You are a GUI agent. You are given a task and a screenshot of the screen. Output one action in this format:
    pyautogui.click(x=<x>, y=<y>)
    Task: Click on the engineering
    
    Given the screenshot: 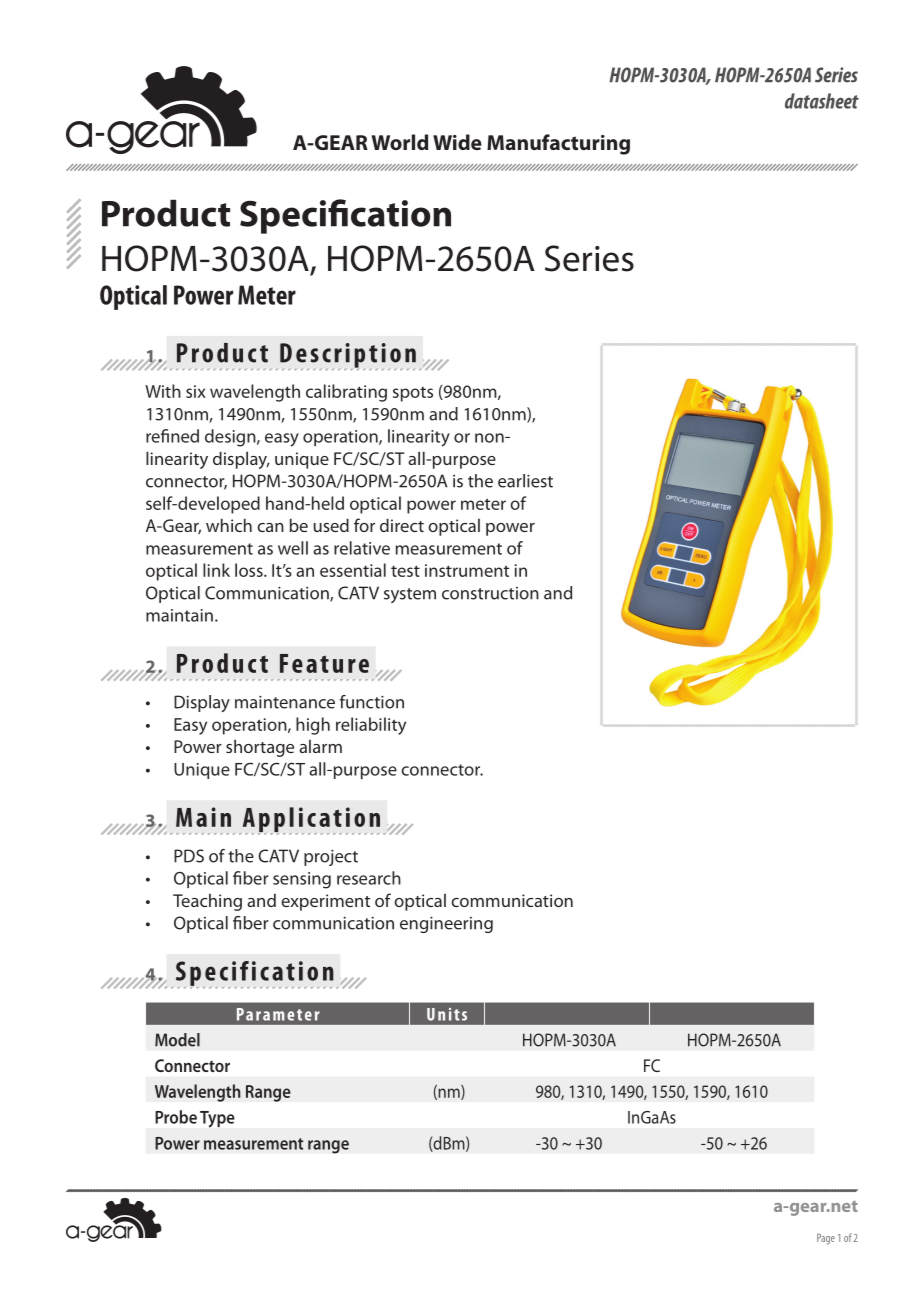 What is the action you would take?
    pyautogui.click(x=446, y=924)
